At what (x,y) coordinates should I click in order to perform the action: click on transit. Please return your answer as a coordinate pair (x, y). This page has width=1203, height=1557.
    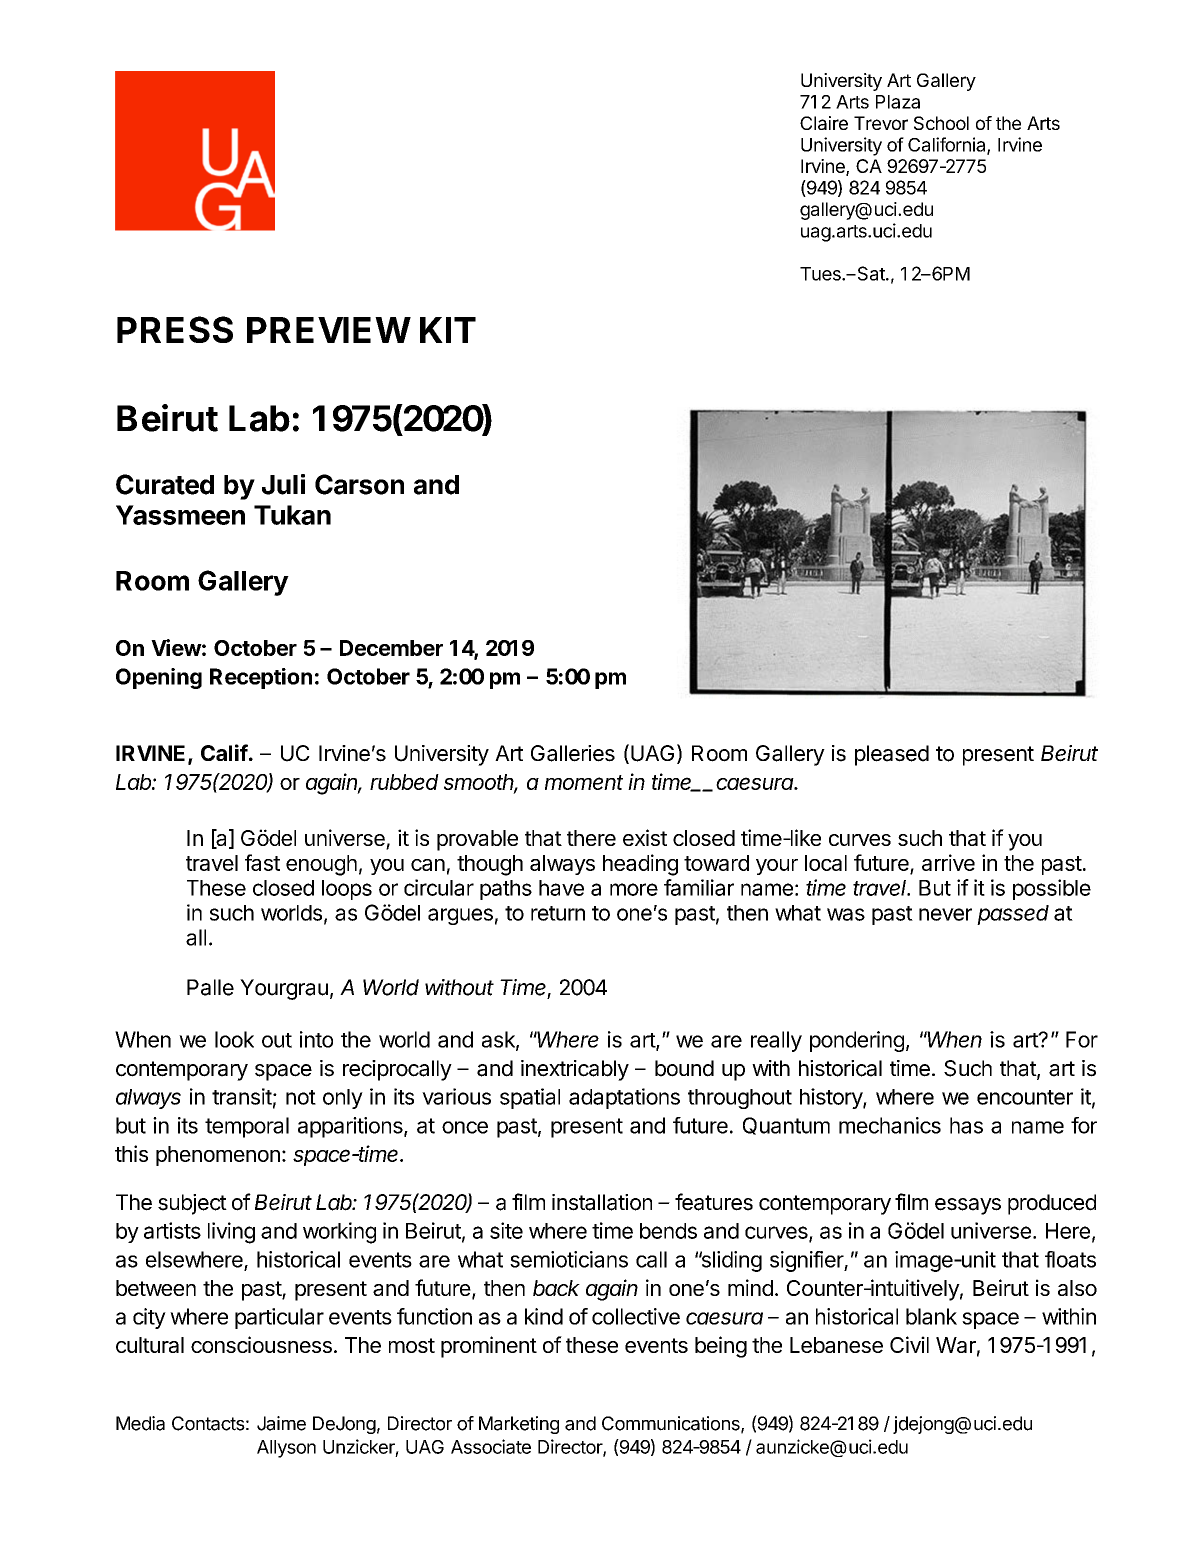
    Looking at the image, I should click on (242, 1096).
